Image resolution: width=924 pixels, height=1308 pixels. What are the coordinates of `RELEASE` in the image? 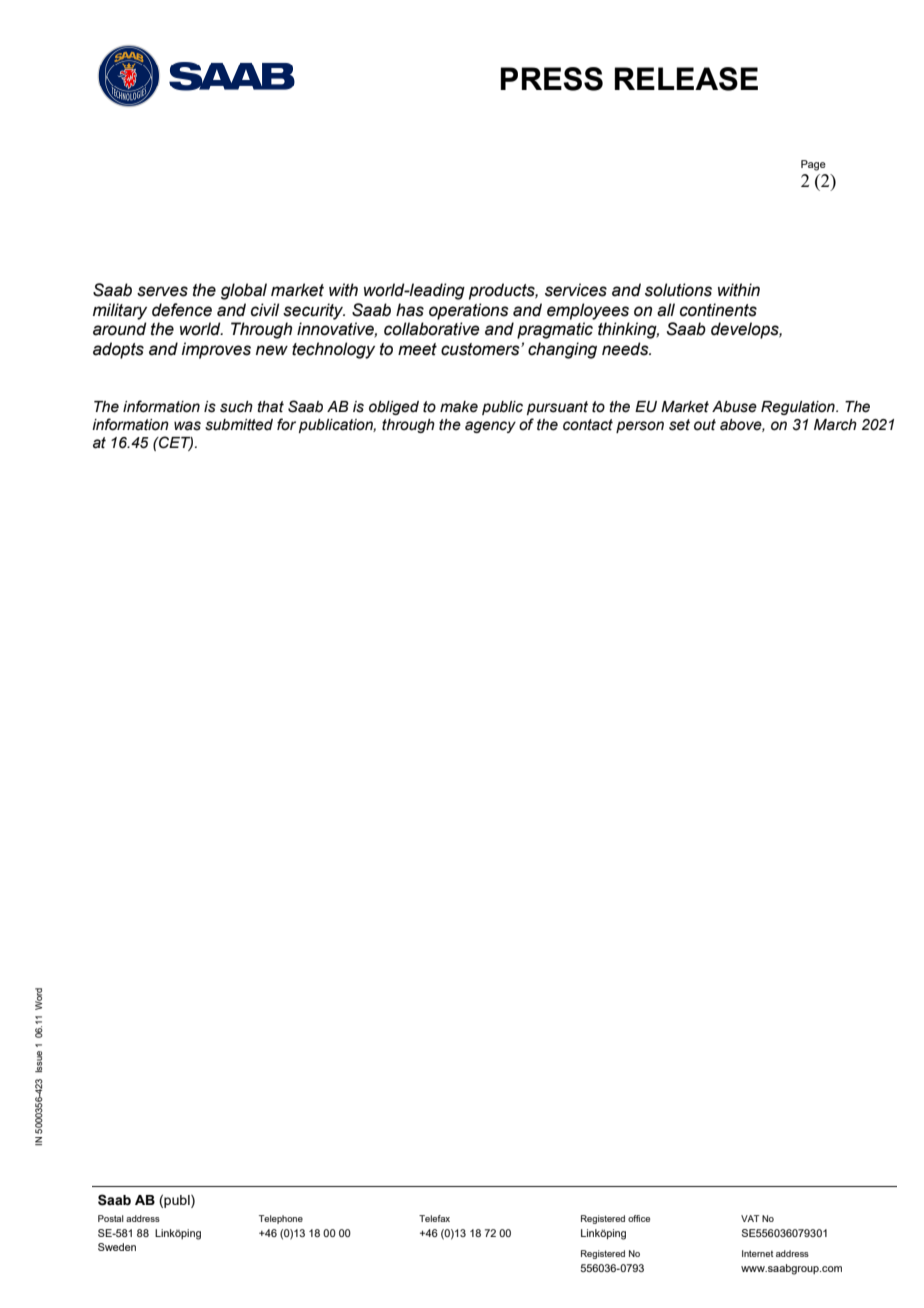 It's located at (686, 79).
